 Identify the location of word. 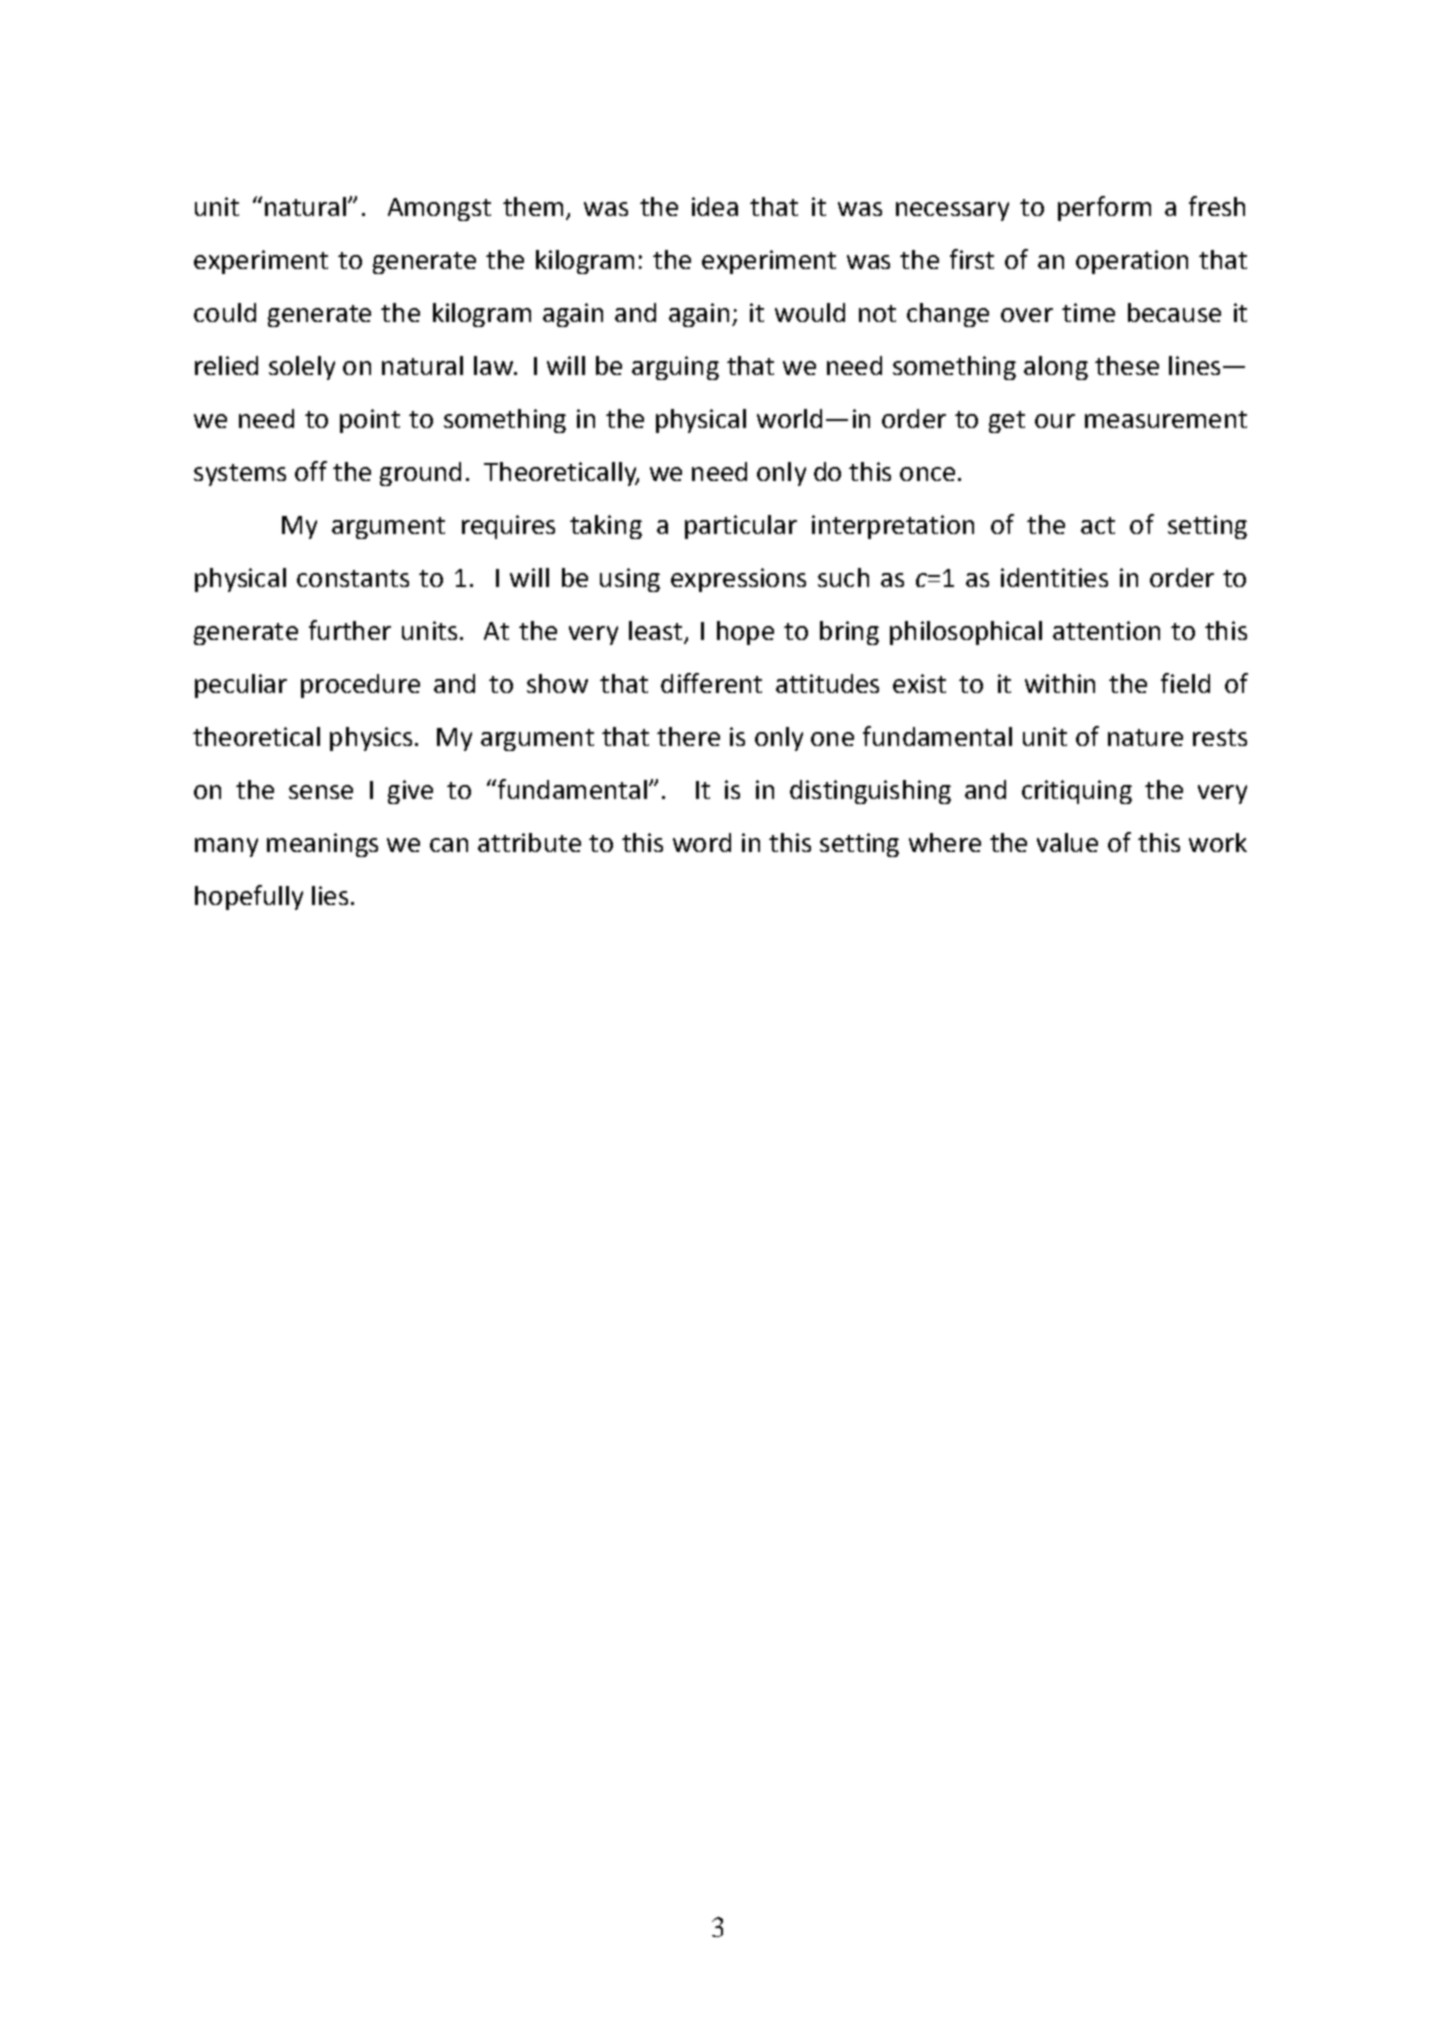
(702, 842).
